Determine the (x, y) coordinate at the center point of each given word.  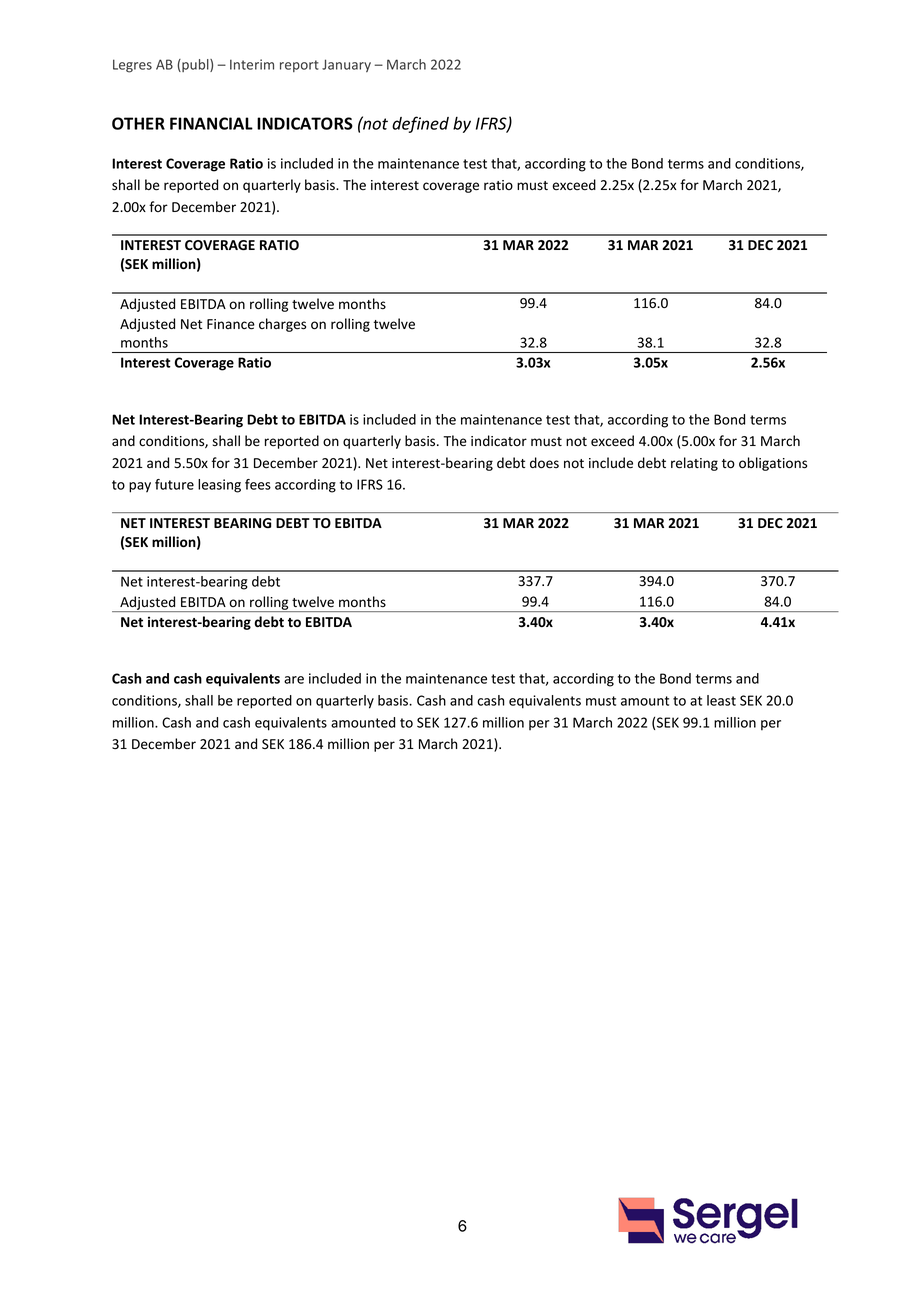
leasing (219, 486)
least (721, 700)
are (294, 680)
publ (195, 65)
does (544, 463)
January (346, 65)
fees (258, 484)
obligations (773, 464)
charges (282, 325)
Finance (231, 324)
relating (694, 464)
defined (420, 124)
